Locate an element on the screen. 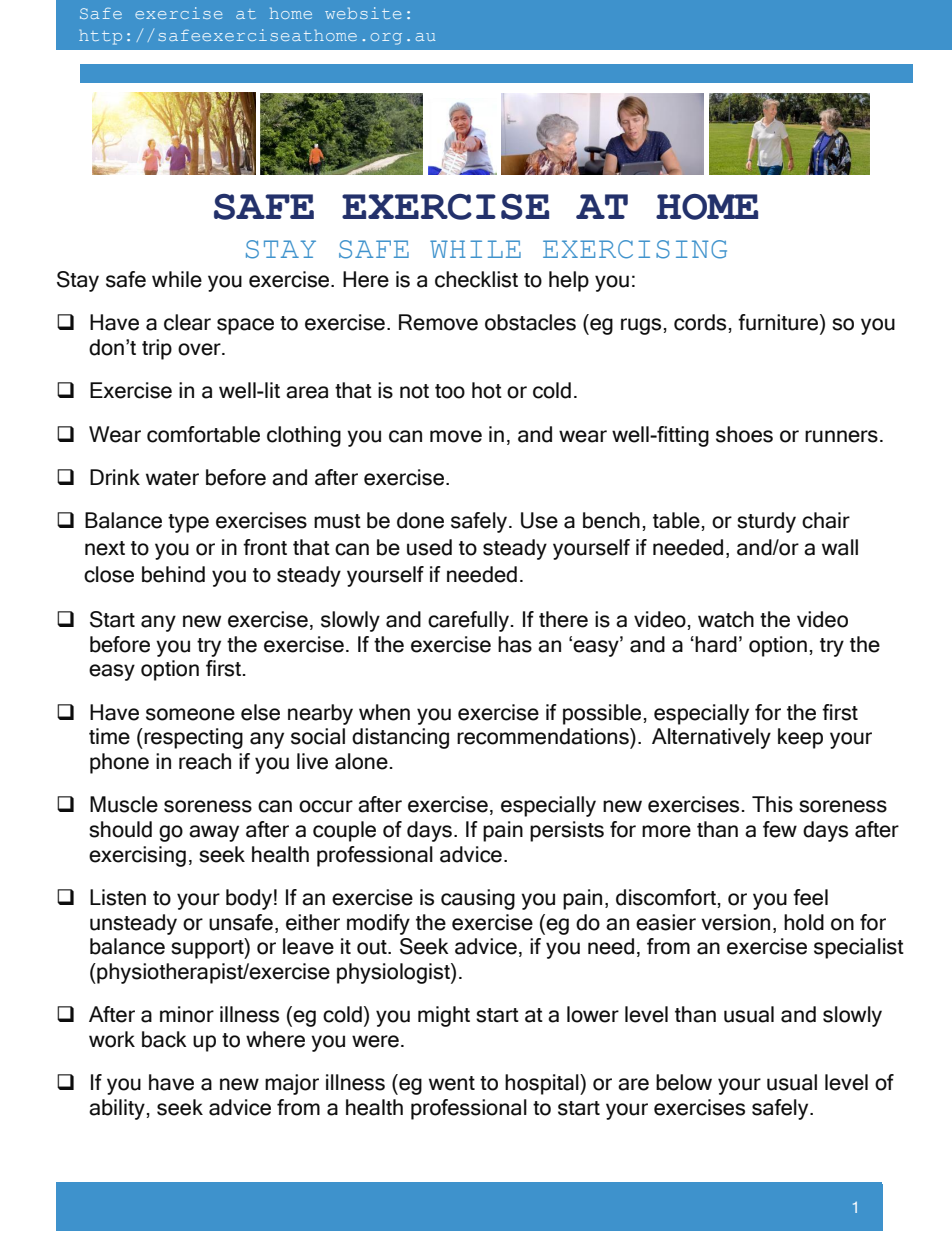 This screenshot has height=1233, width=952. sturdy is located at coordinates (766, 522).
